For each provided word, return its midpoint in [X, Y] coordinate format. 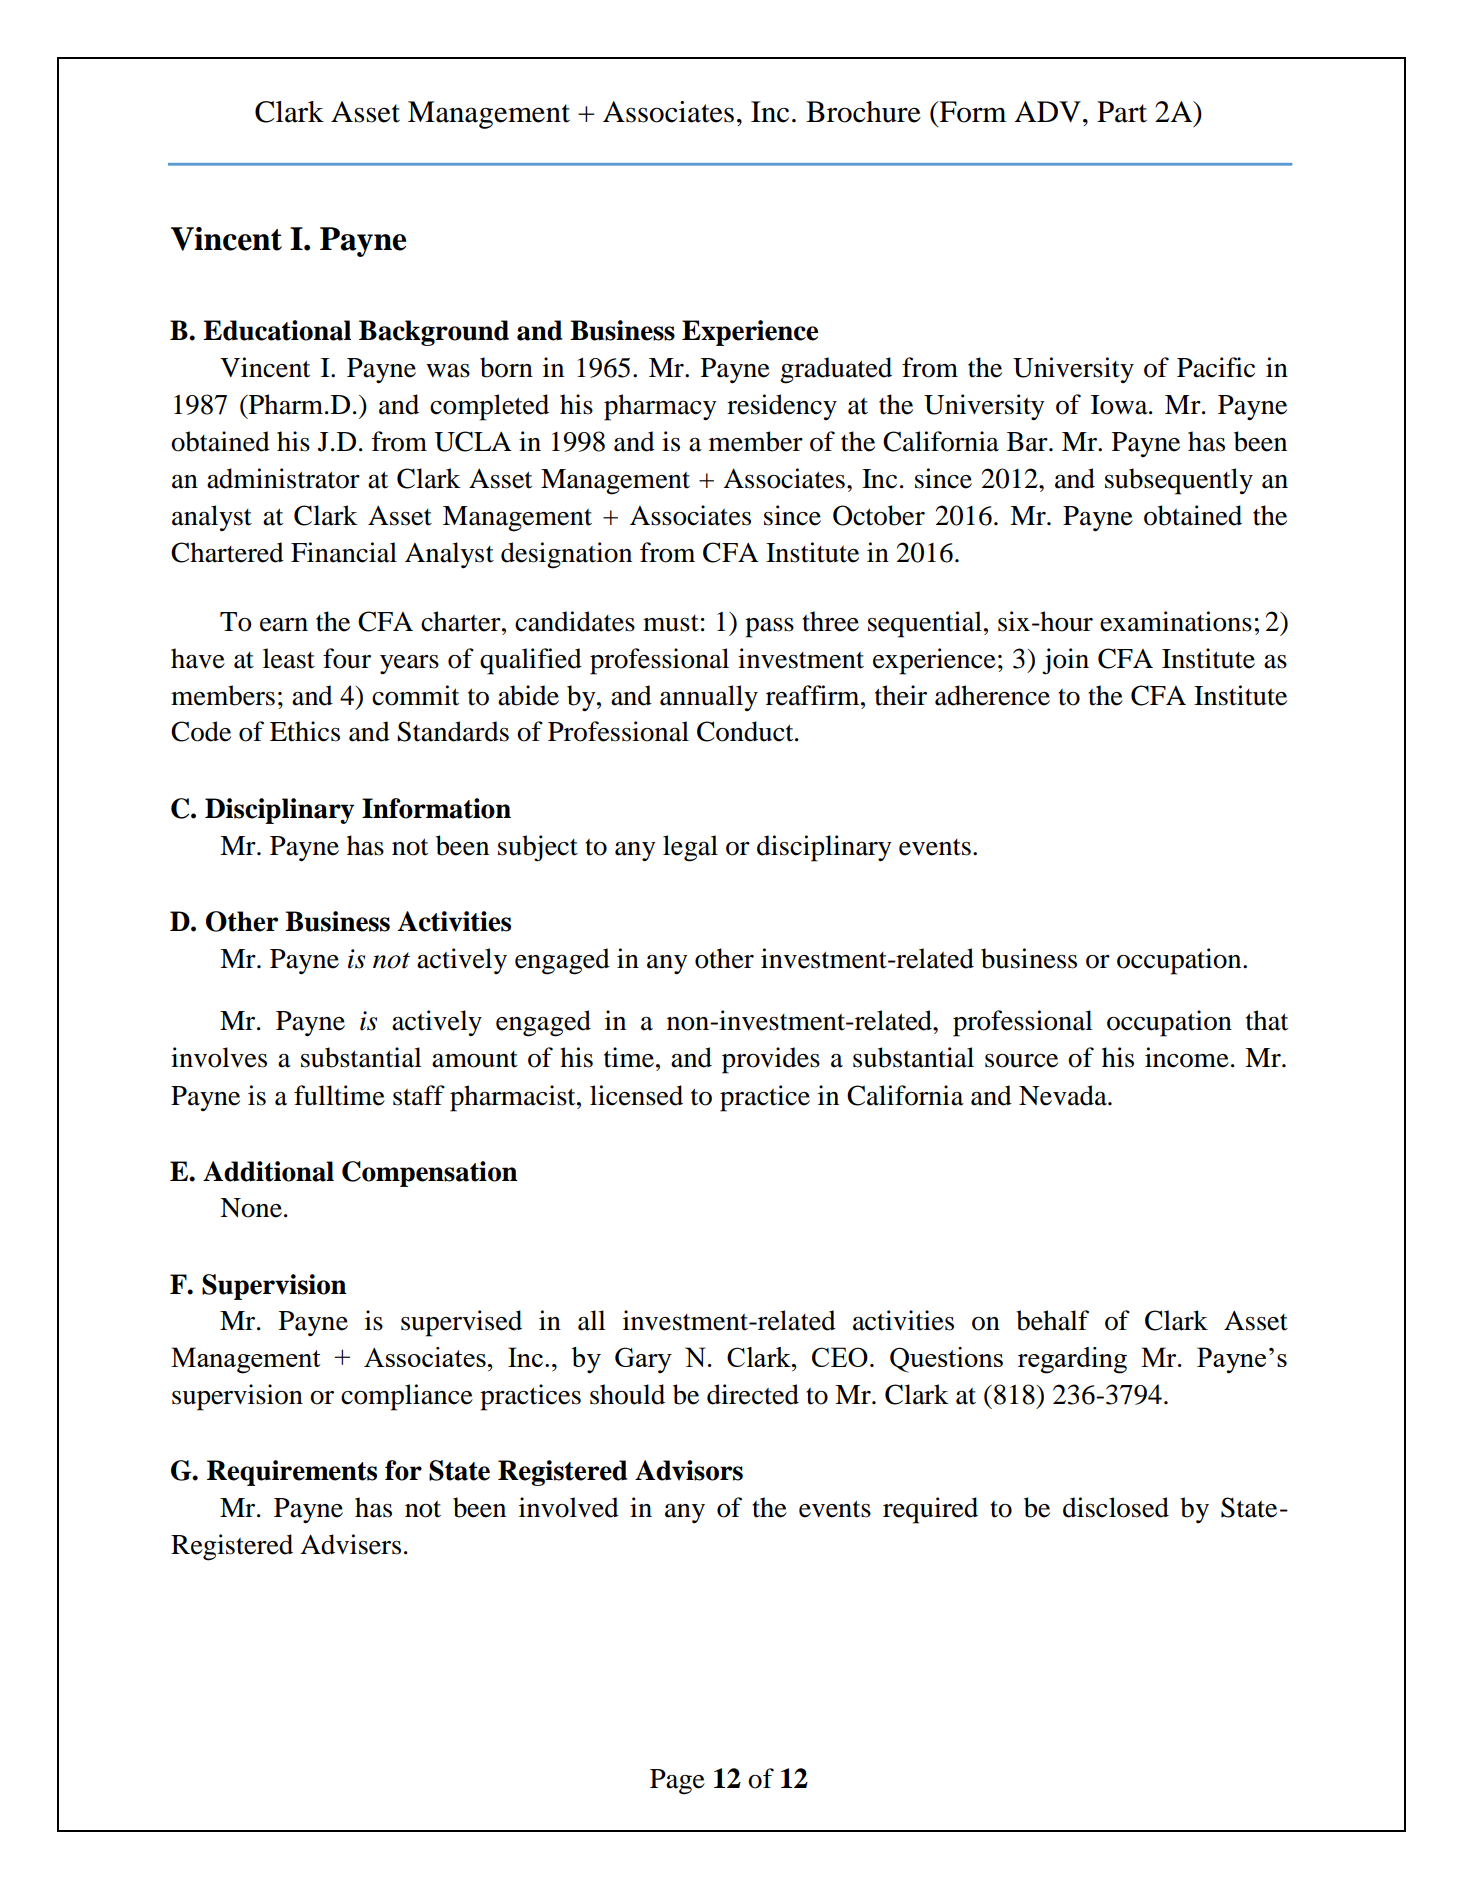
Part [1122, 112]
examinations [1176, 621]
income [1187, 1057]
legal [690, 848]
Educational [277, 330]
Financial [344, 552]
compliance [407, 1397]
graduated [836, 370]
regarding [1072, 1360]
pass [769, 628]
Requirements [292, 1473]
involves [219, 1057]
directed [753, 1394]
